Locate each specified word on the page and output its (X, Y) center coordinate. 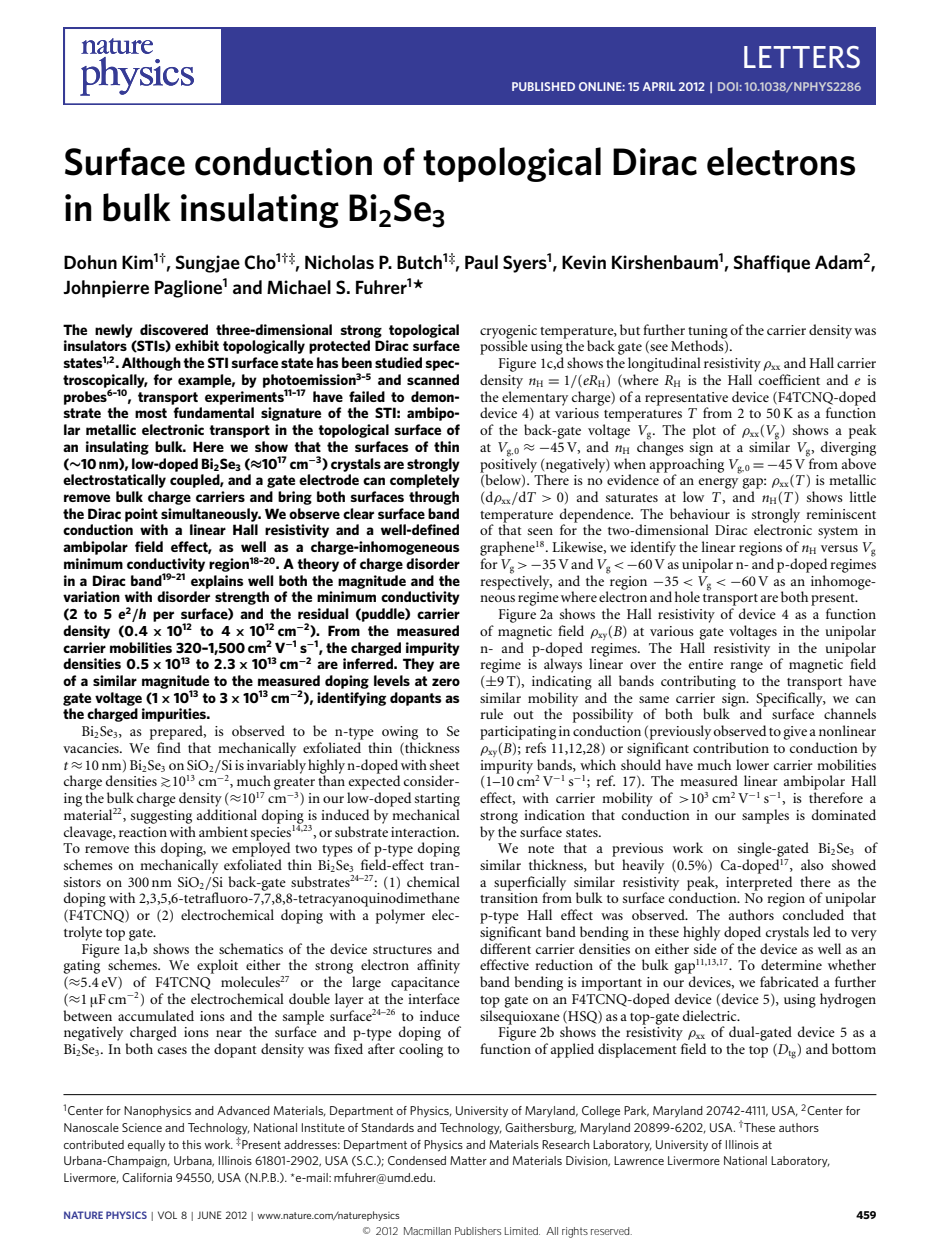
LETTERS (802, 57)
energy (718, 483)
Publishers (478, 1231)
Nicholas (339, 262)
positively (508, 465)
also (812, 864)
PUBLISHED (543, 86)
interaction (424, 832)
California (147, 1177)
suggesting (161, 817)
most (151, 413)
